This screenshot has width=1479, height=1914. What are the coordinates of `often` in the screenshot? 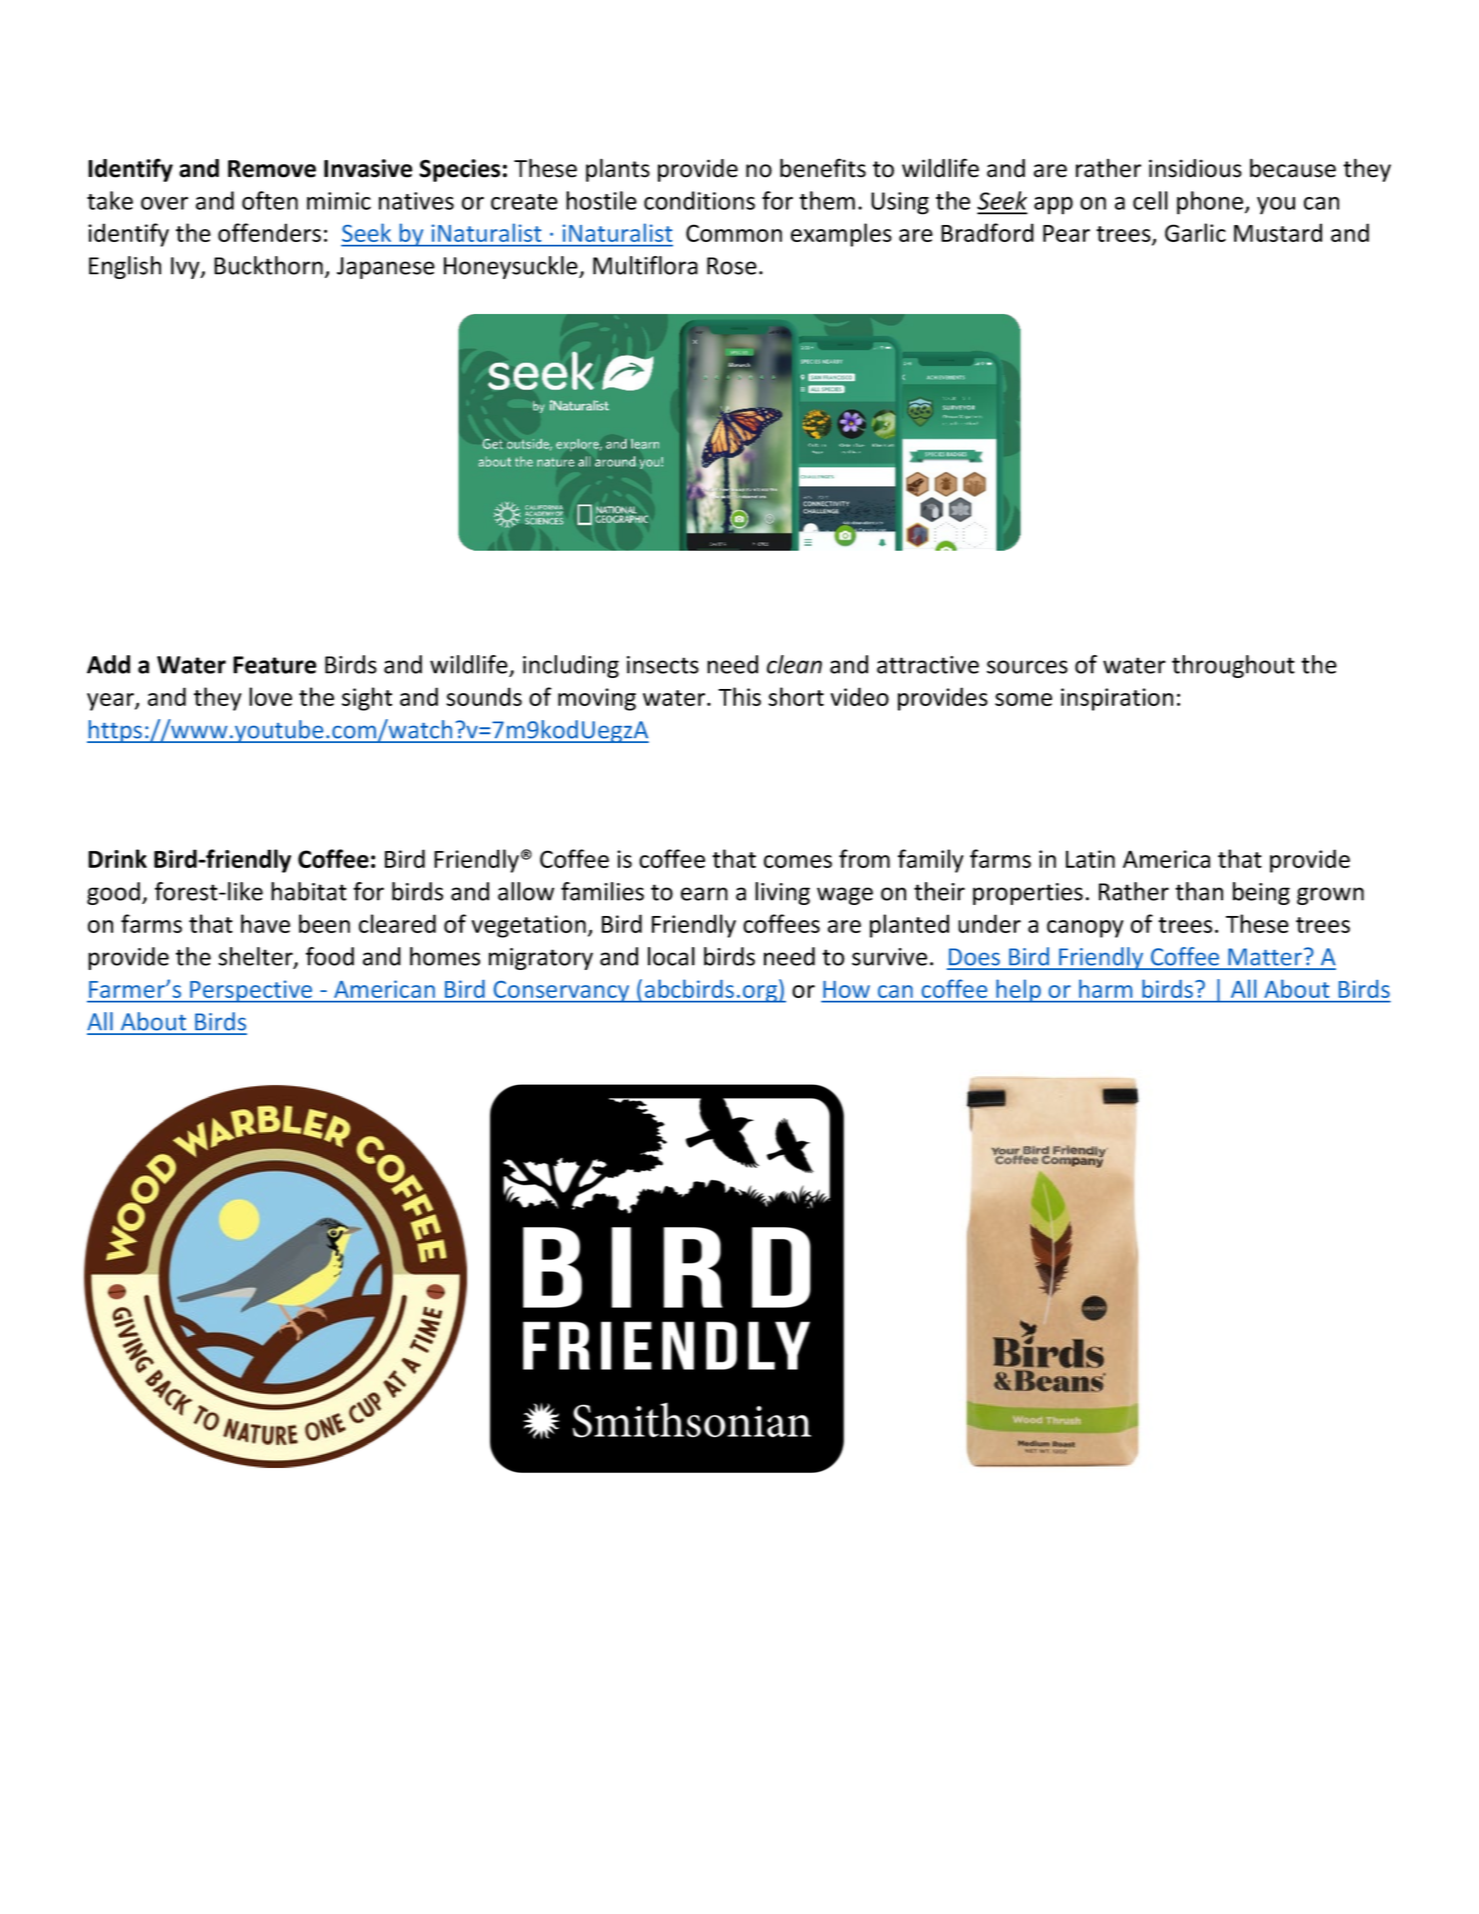 It's located at (270, 200).
